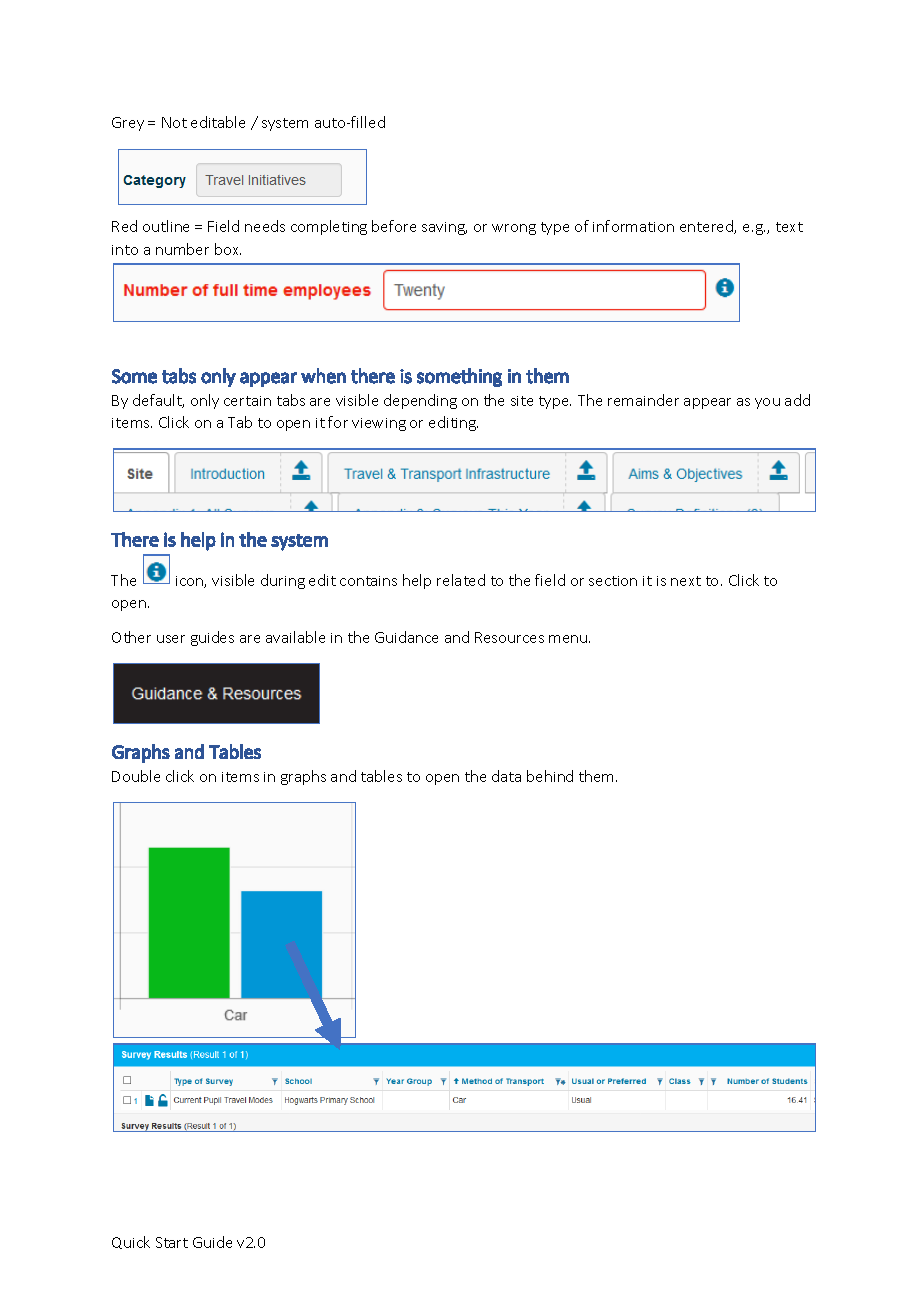  What do you see at coordinates (767, 403) in the screenshot?
I see `you` at bounding box center [767, 403].
